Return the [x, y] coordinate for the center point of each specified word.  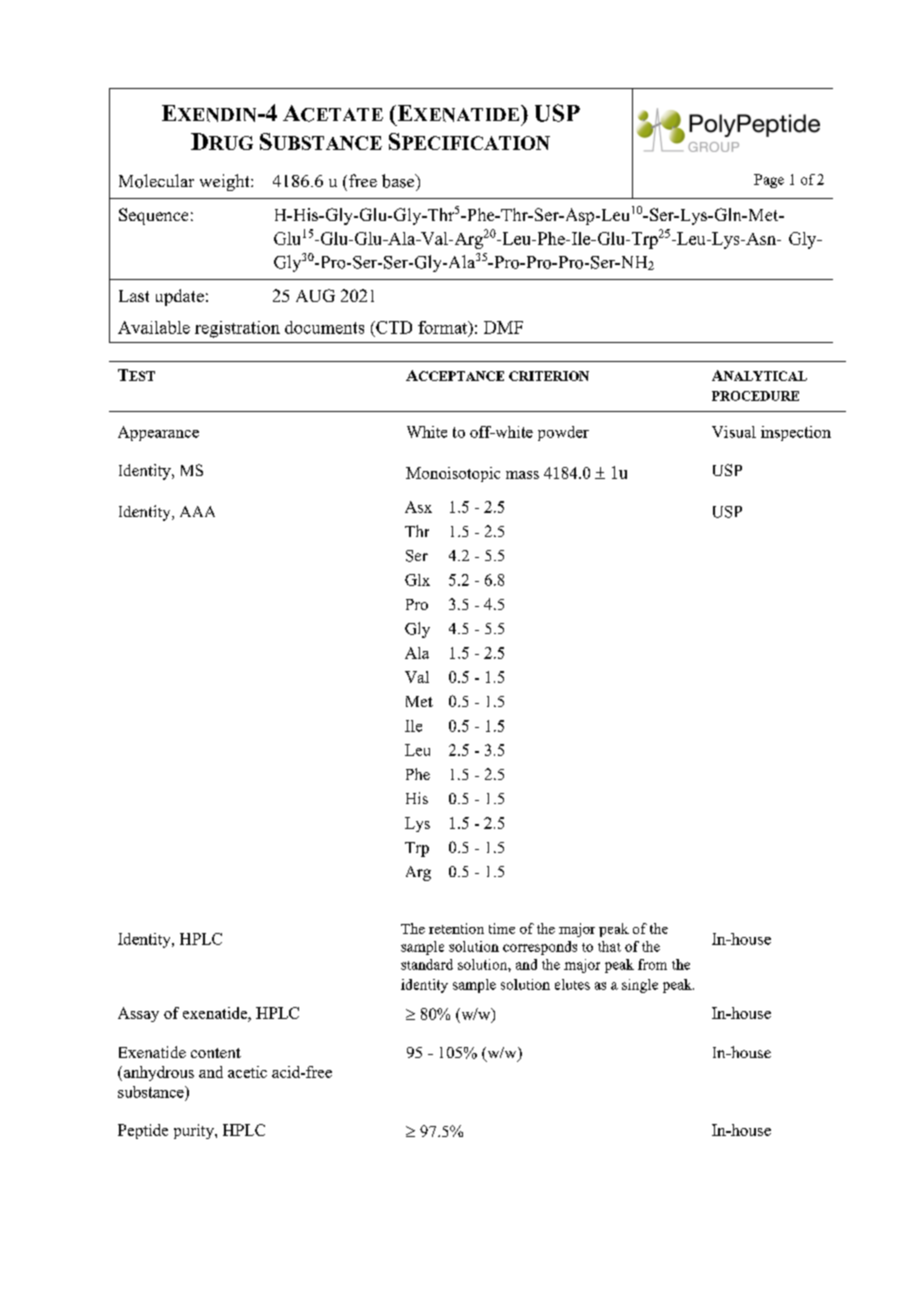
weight [226, 182]
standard [427, 964]
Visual [734, 432]
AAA [197, 511]
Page [769, 181]
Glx [417, 580]
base [399, 181]
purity [195, 1131]
